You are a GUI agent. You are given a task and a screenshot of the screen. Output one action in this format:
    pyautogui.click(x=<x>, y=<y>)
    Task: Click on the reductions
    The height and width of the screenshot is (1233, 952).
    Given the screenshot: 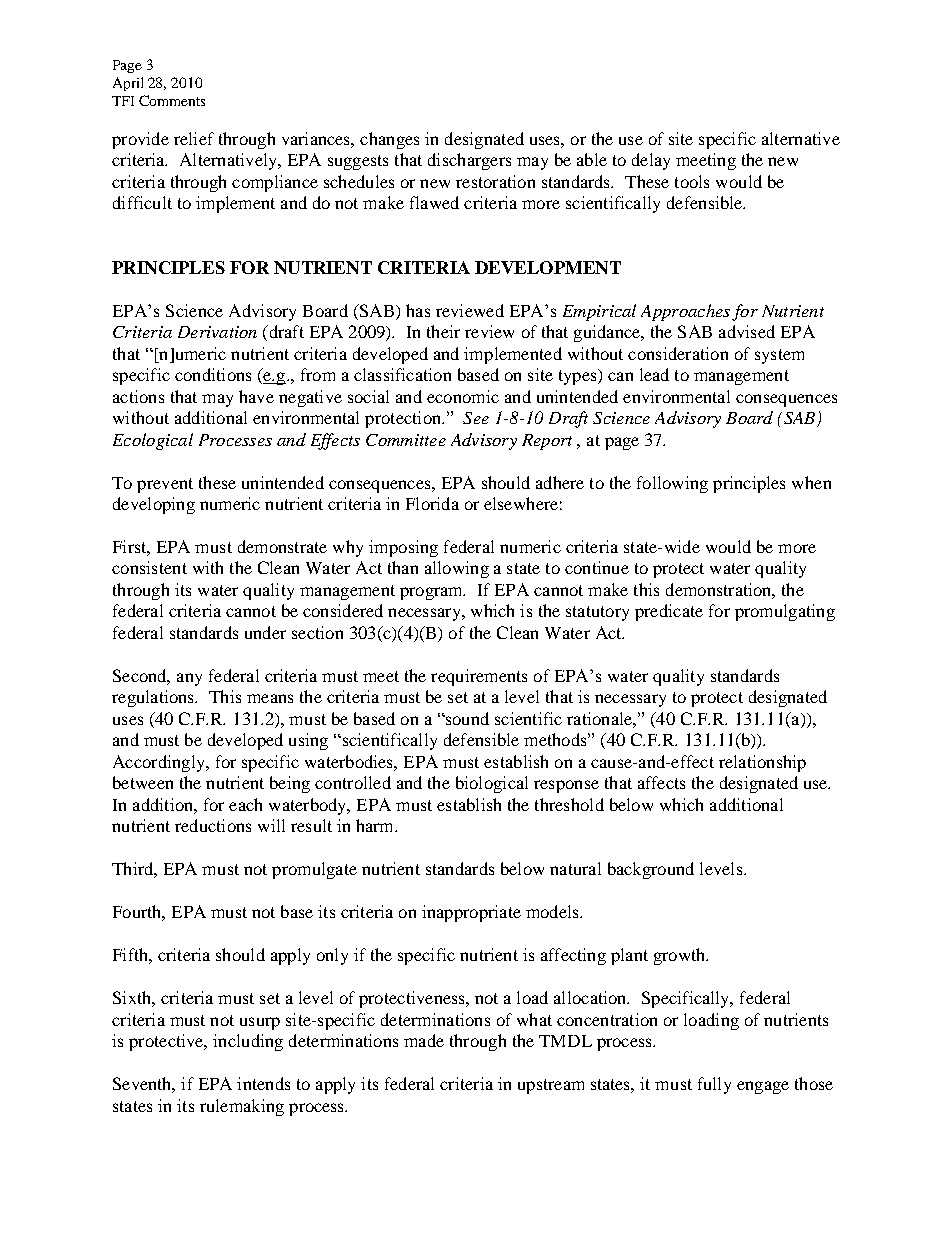 What is the action you would take?
    pyautogui.click(x=213, y=825)
